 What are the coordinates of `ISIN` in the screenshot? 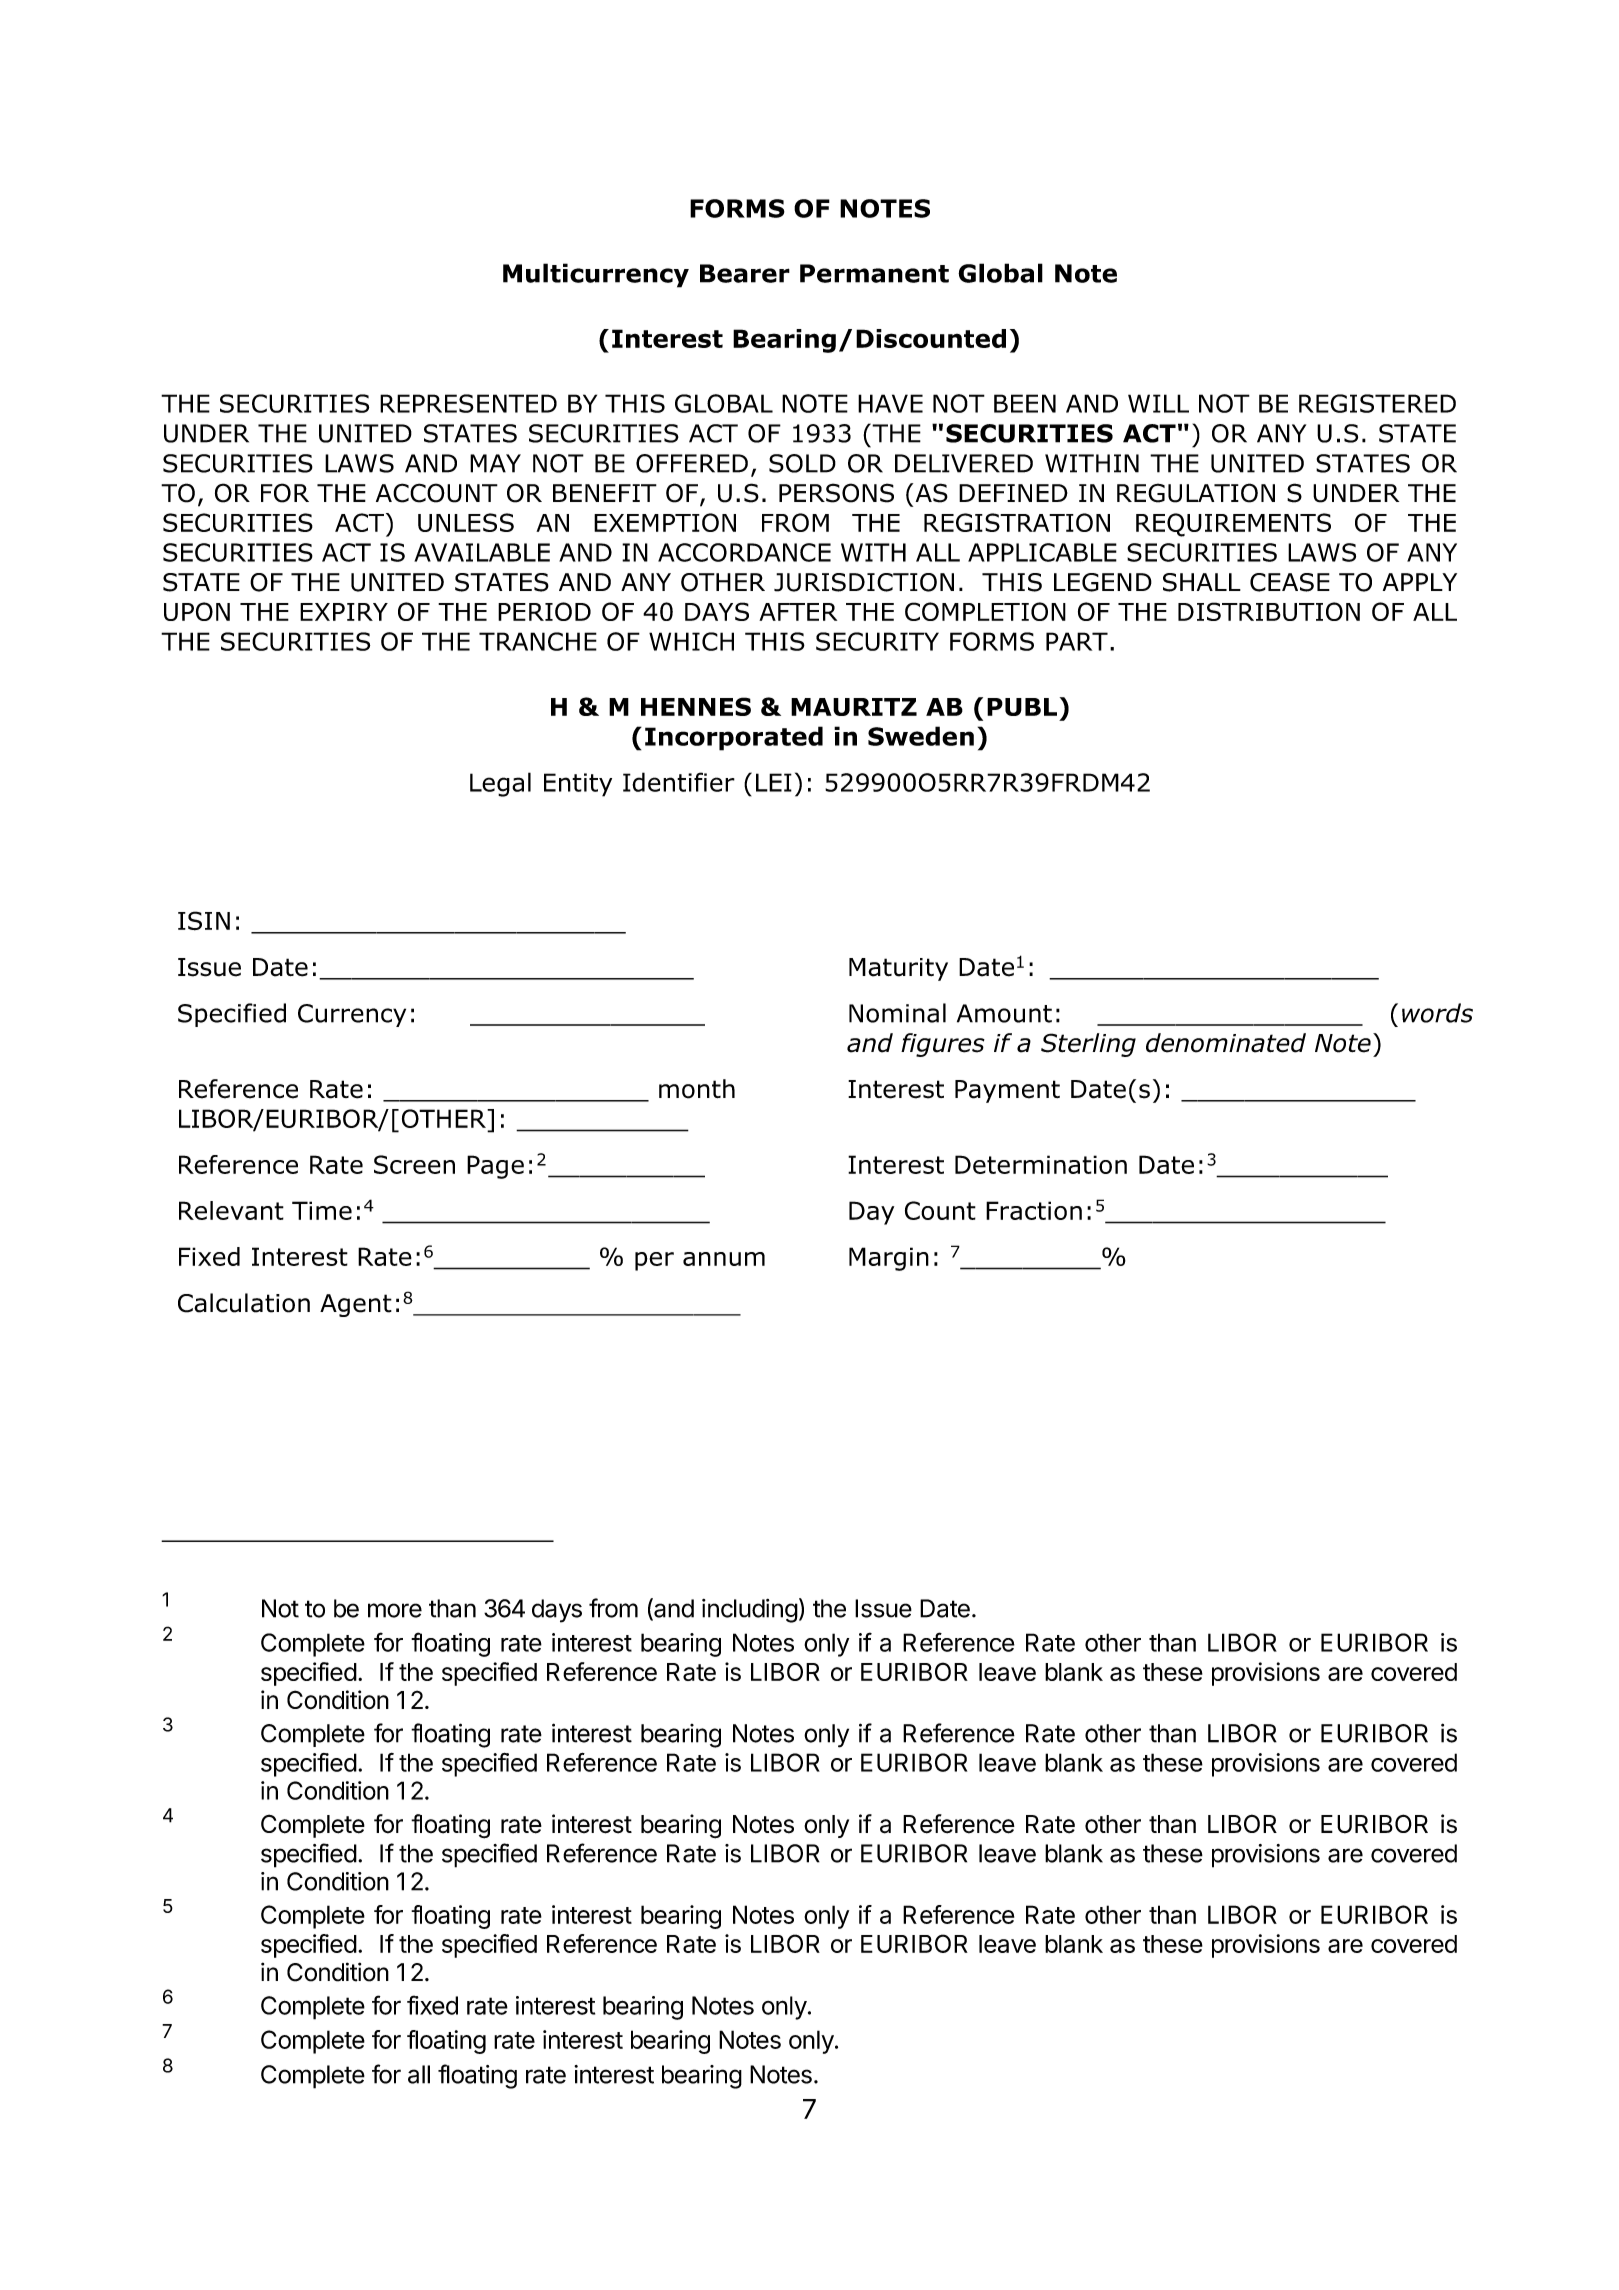 It's located at (204, 921).
